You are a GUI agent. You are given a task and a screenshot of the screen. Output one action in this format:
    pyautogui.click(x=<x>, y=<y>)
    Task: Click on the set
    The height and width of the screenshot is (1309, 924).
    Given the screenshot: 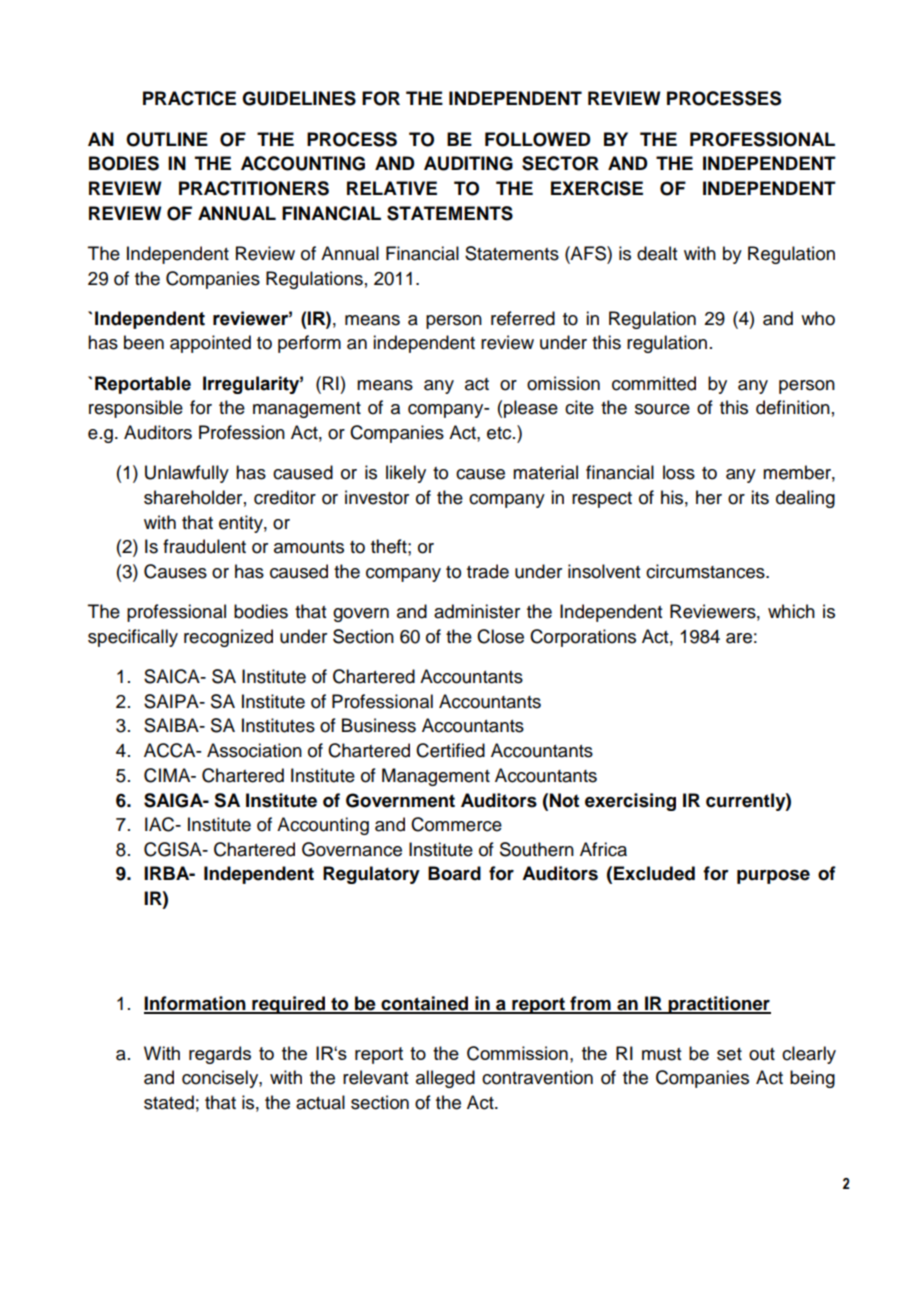 What is the action you would take?
    pyautogui.click(x=729, y=1054)
